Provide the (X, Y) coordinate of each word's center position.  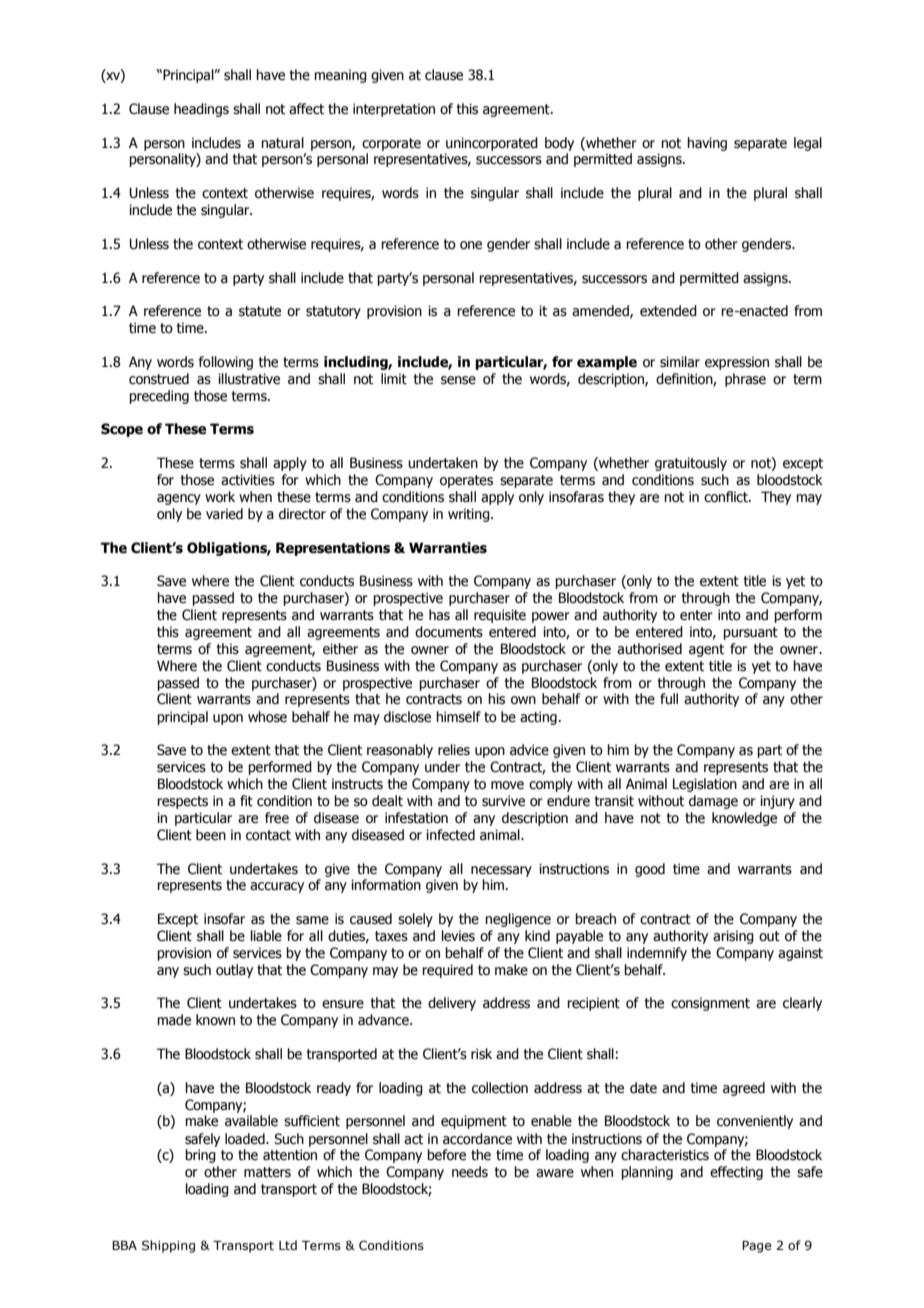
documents (449, 632)
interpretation (394, 110)
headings (201, 110)
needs (470, 1172)
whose (267, 717)
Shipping (168, 1246)
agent (706, 650)
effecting (736, 1173)
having (707, 144)
